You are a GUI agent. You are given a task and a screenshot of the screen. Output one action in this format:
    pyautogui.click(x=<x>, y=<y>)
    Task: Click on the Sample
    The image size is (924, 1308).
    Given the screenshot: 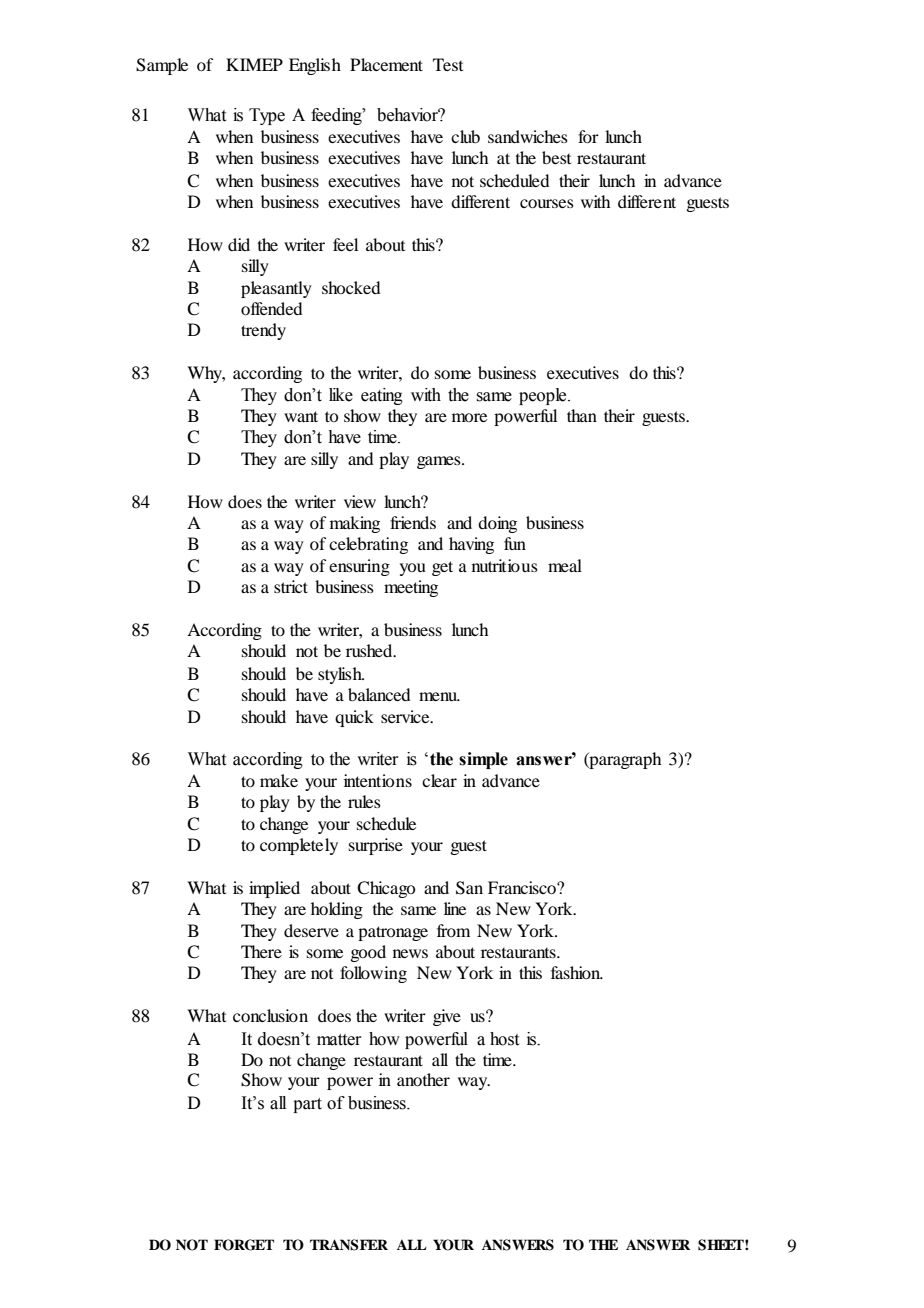 What is the action you would take?
    pyautogui.click(x=162, y=66)
